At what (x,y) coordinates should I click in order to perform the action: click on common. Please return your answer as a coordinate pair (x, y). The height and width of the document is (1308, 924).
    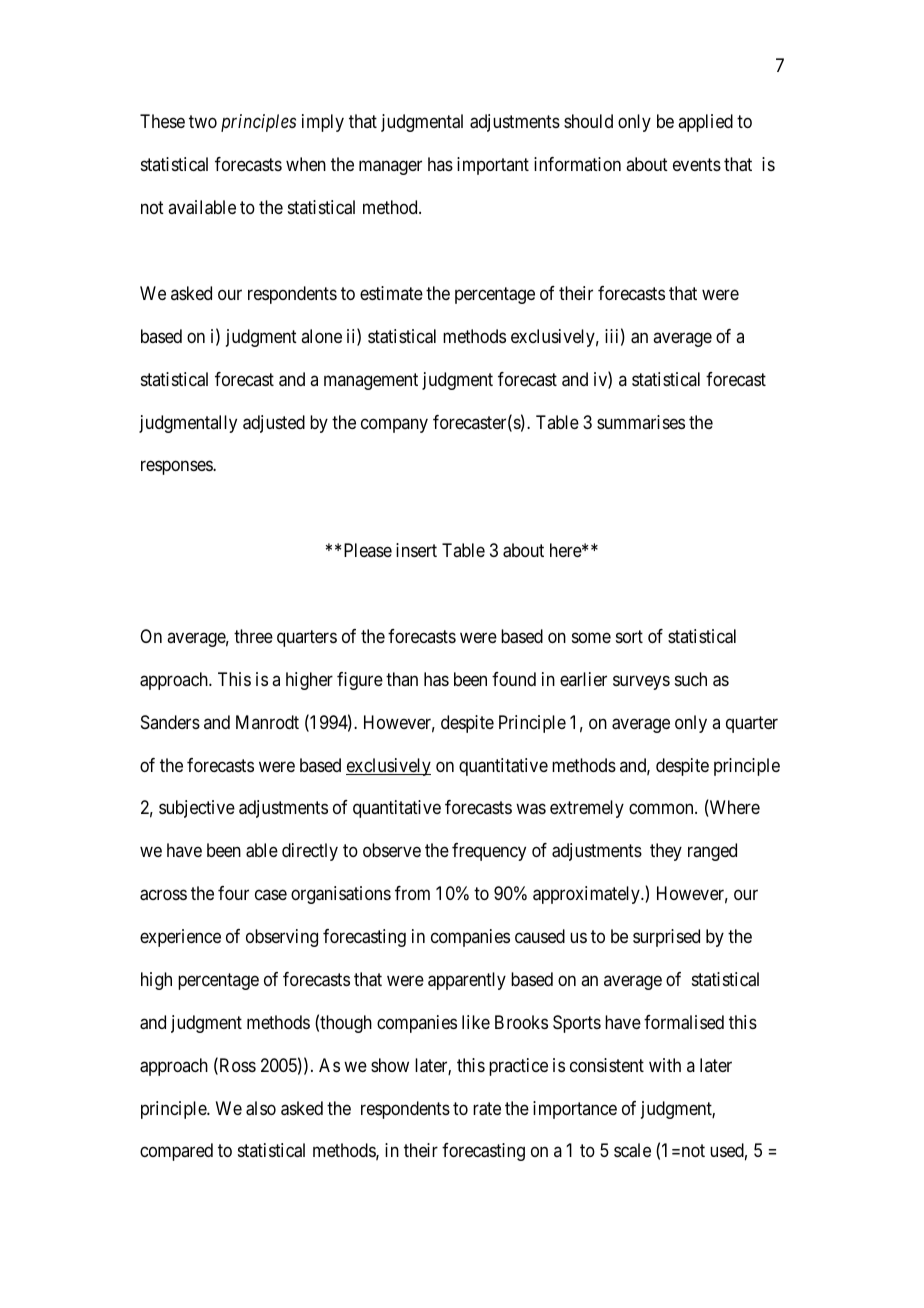
    Looking at the image, I should click on (662, 809).
